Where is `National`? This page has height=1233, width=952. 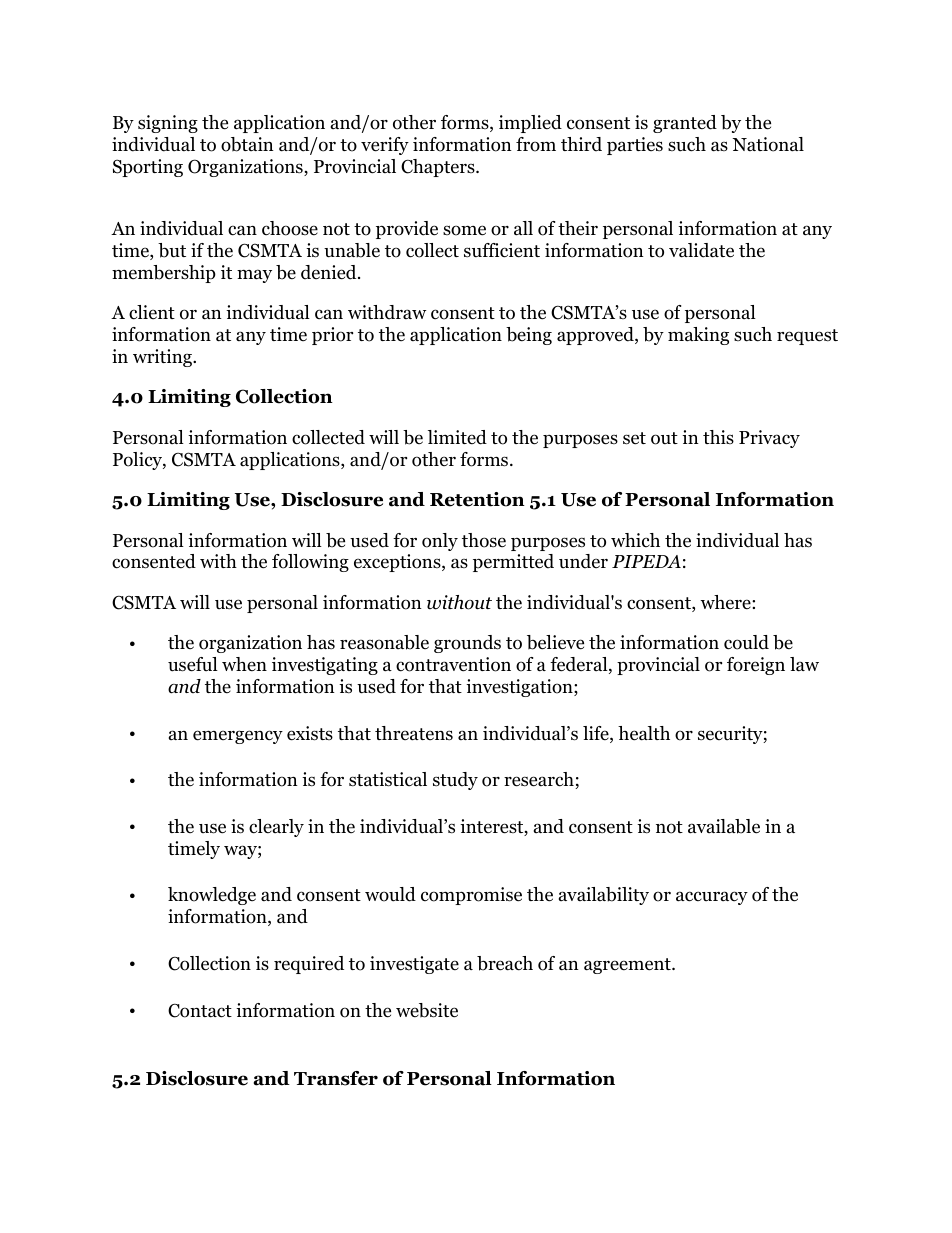
National is located at coordinates (768, 144).
